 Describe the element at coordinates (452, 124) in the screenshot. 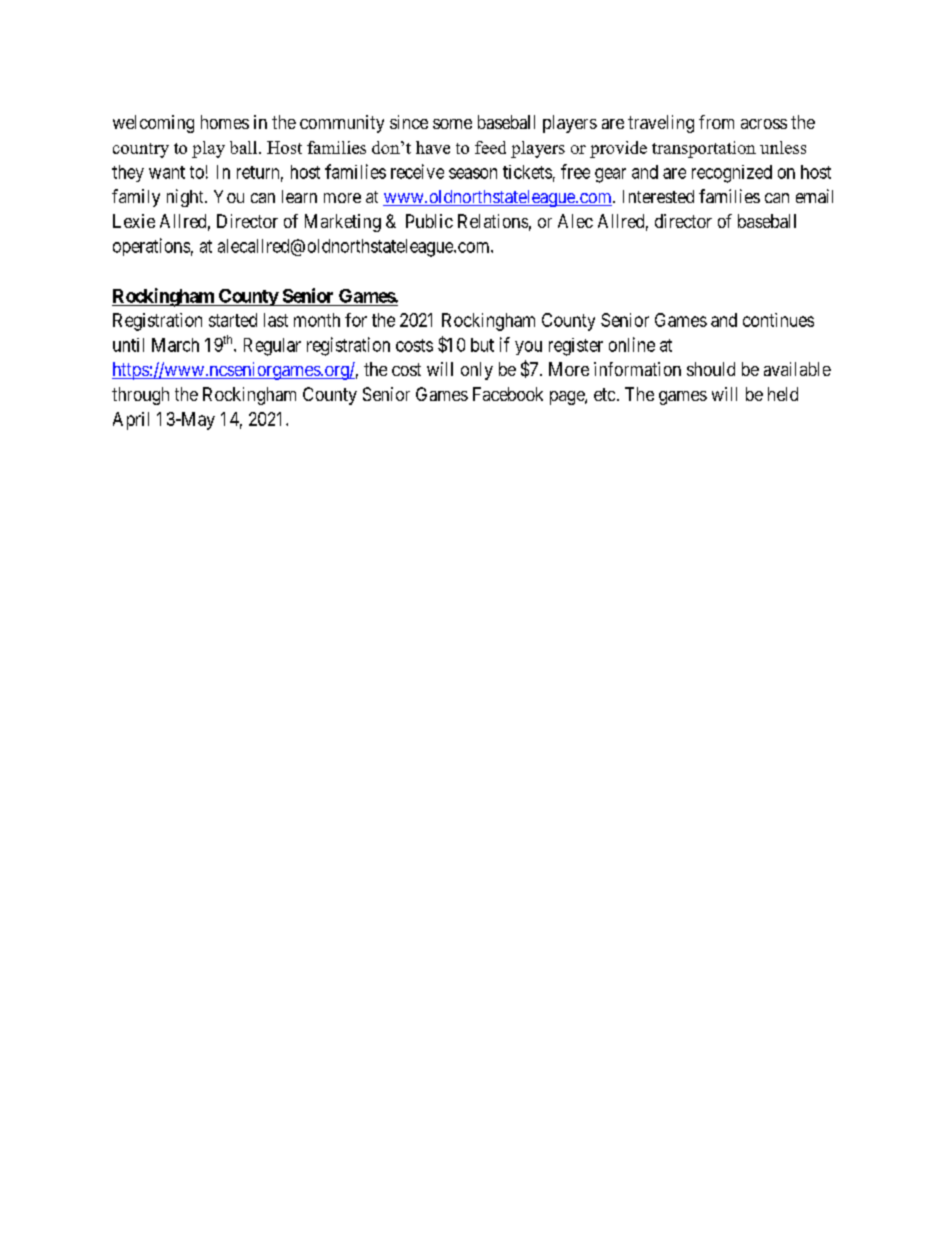

I see `some` at that location.
